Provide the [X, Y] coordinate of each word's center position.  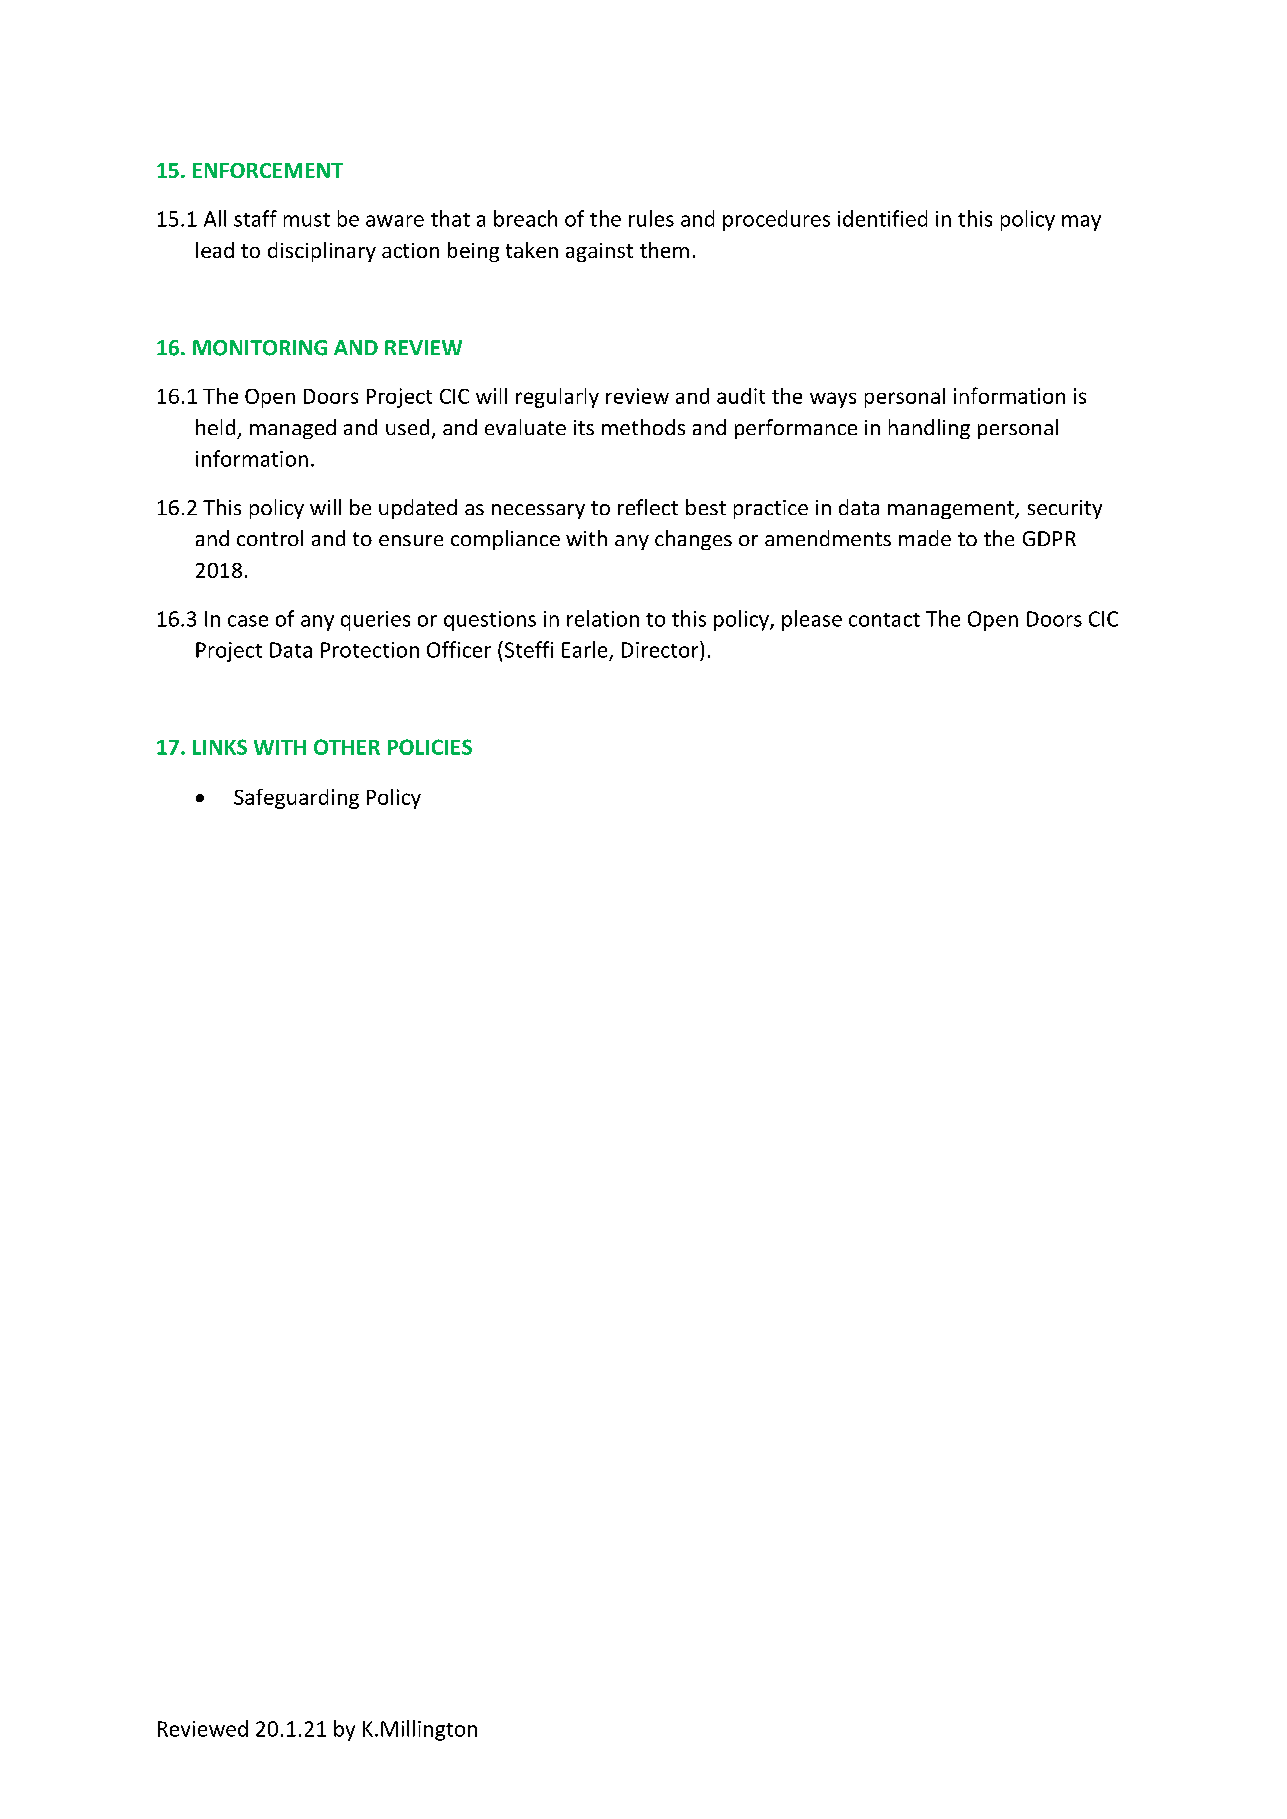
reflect [648, 507]
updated [418, 509]
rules [651, 218]
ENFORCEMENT [268, 170]
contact [884, 620]
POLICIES [430, 747]
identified [882, 218]
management [952, 510]
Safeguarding [296, 799]
